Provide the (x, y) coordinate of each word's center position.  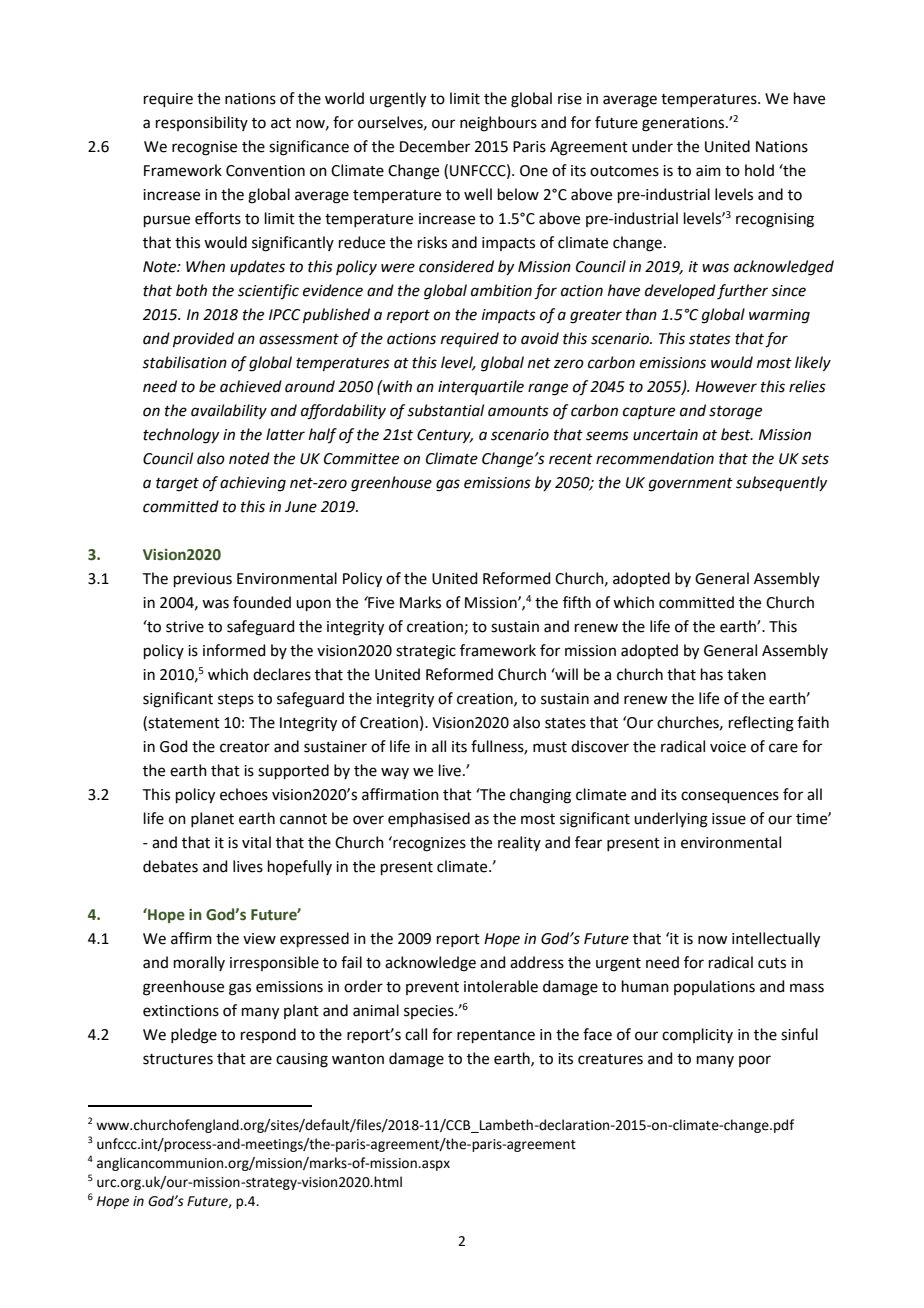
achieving (253, 484)
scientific (268, 292)
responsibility (202, 123)
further (742, 292)
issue (729, 819)
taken (746, 674)
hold (759, 170)
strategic (426, 652)
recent (571, 459)
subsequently (781, 484)
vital (256, 842)
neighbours (498, 124)
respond (268, 1035)
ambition (501, 290)
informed (234, 650)
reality (519, 843)
